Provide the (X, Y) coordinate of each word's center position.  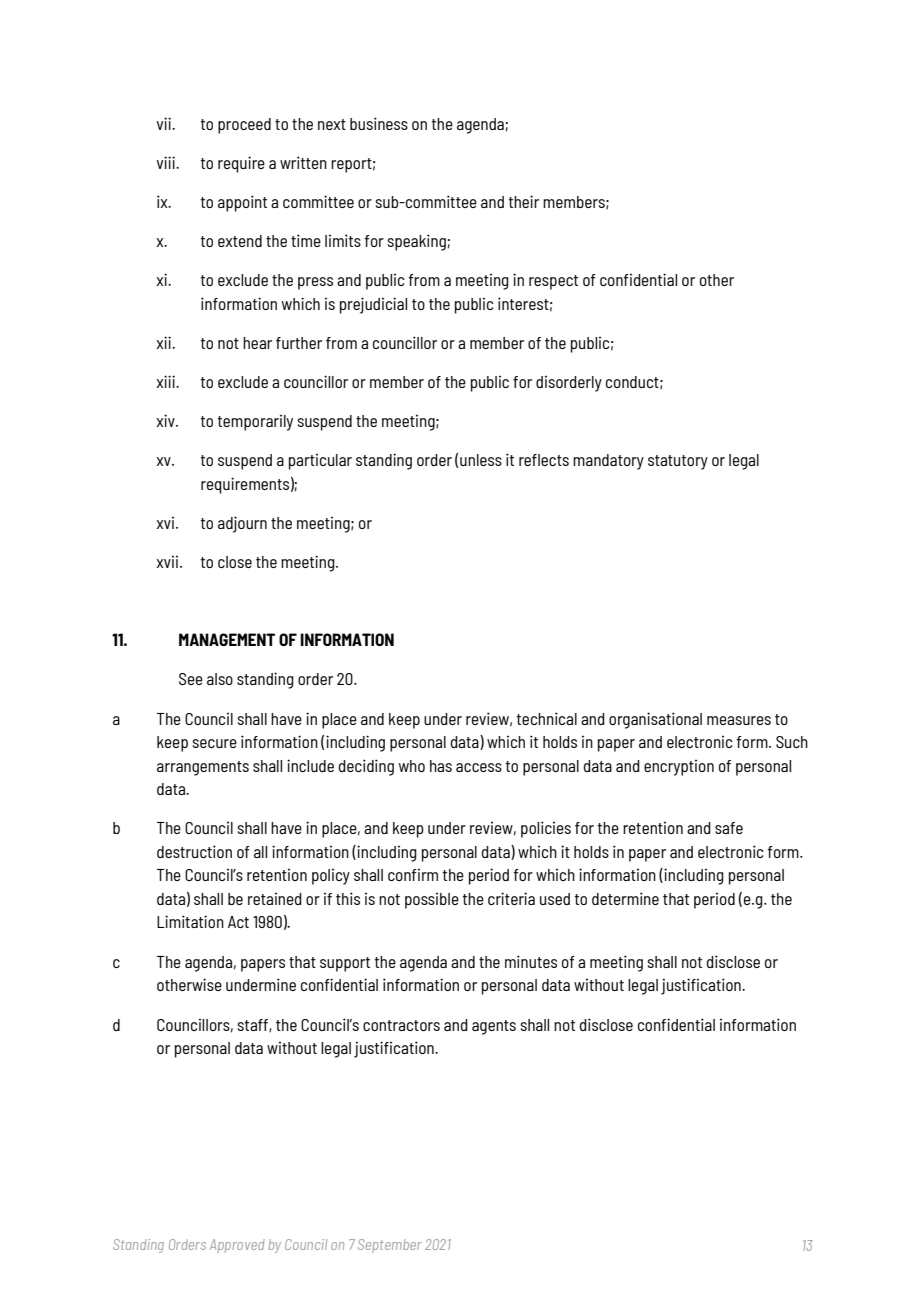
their (523, 201)
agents (494, 1027)
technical (546, 718)
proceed (244, 126)
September (390, 1246)
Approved (237, 1246)
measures (739, 720)
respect (553, 282)
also (220, 679)
